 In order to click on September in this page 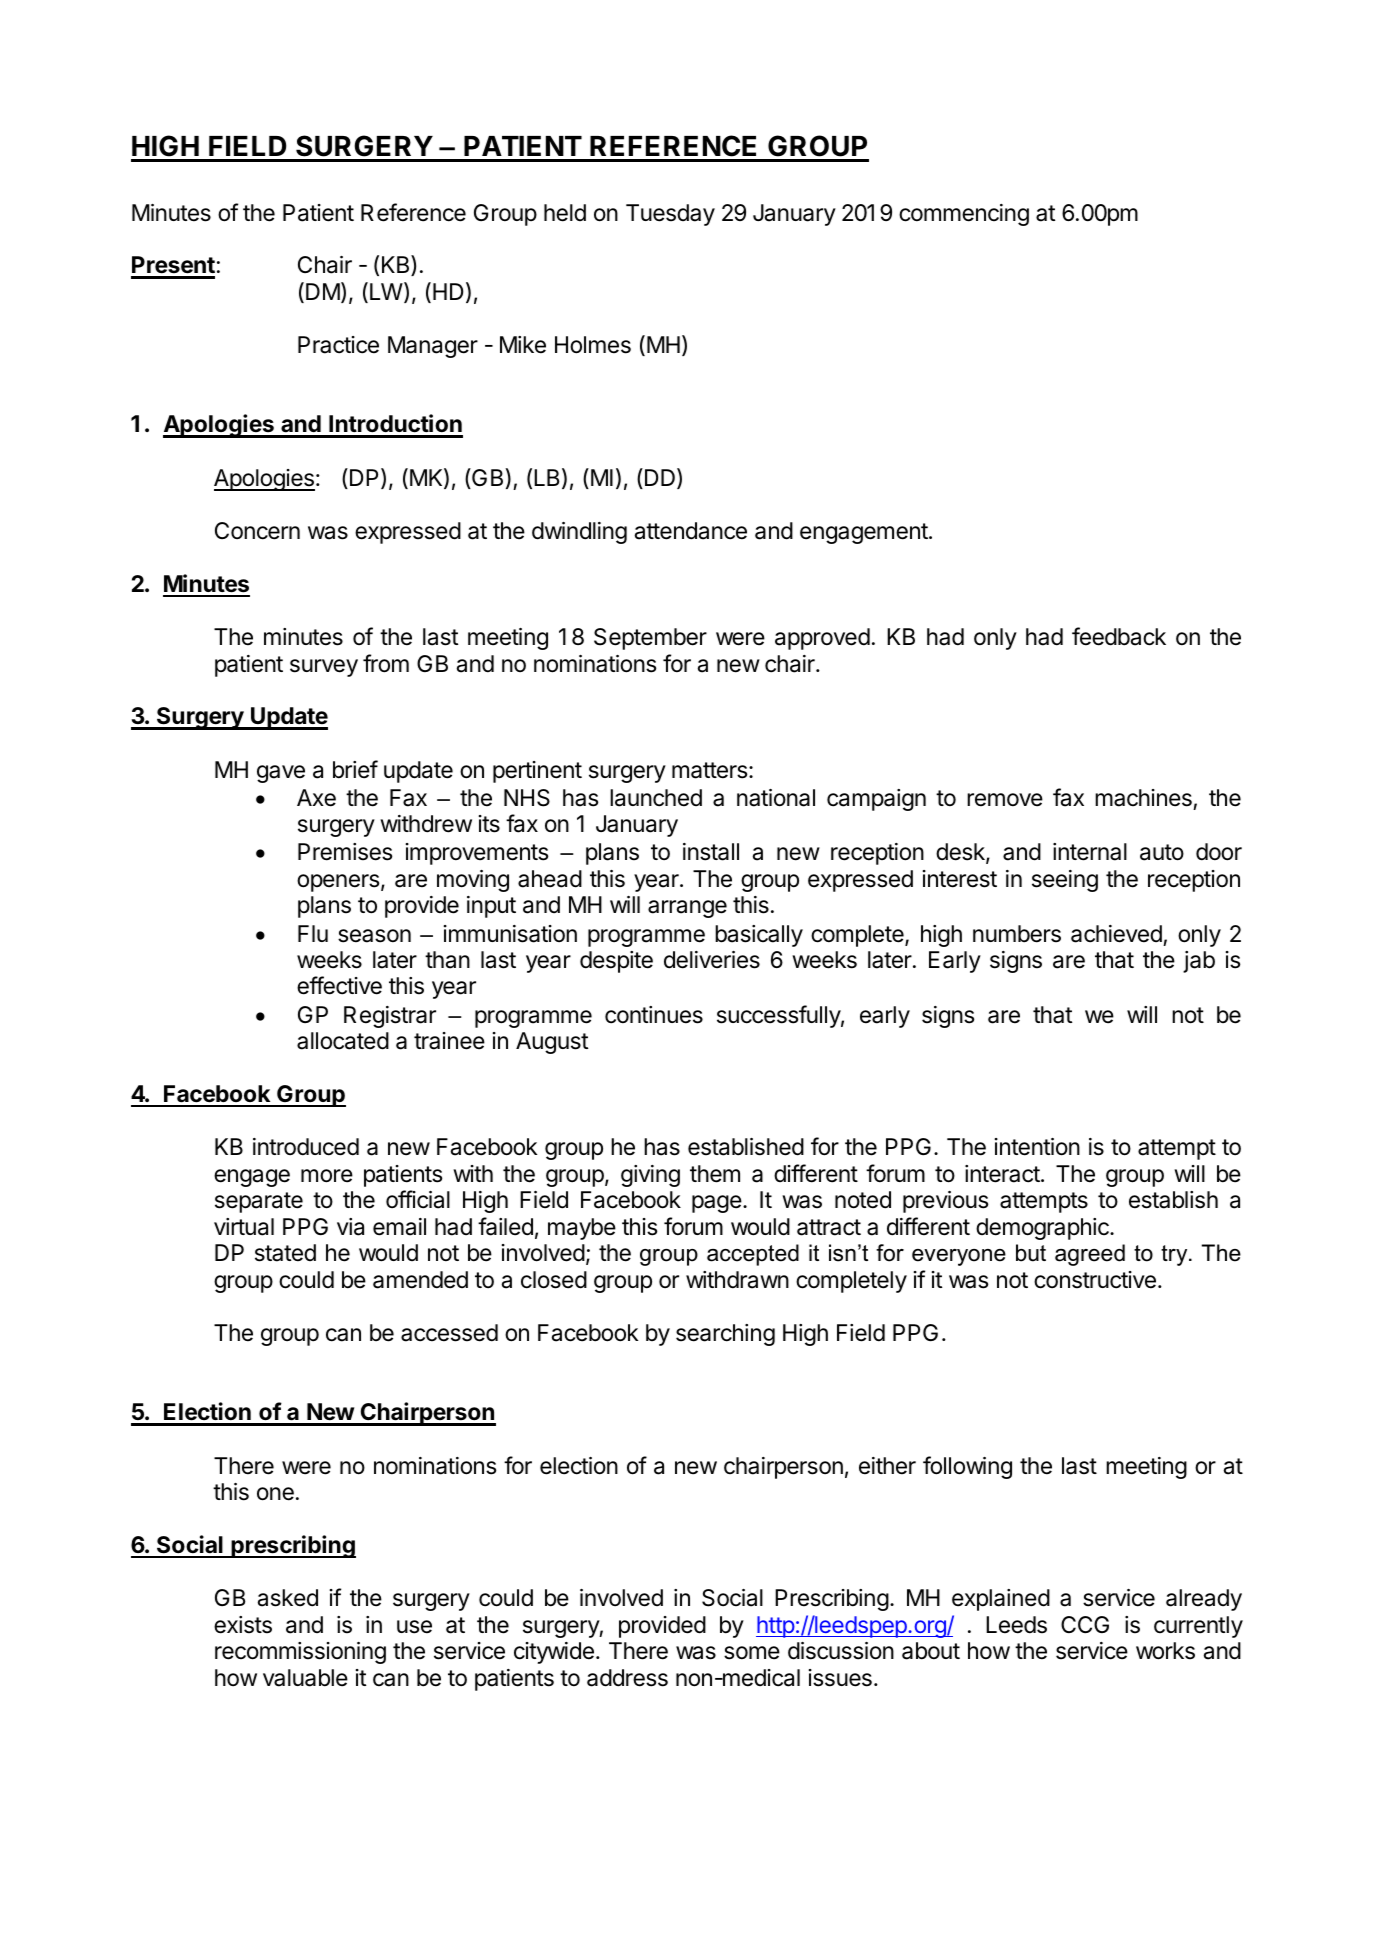, I will do `click(650, 639)`.
